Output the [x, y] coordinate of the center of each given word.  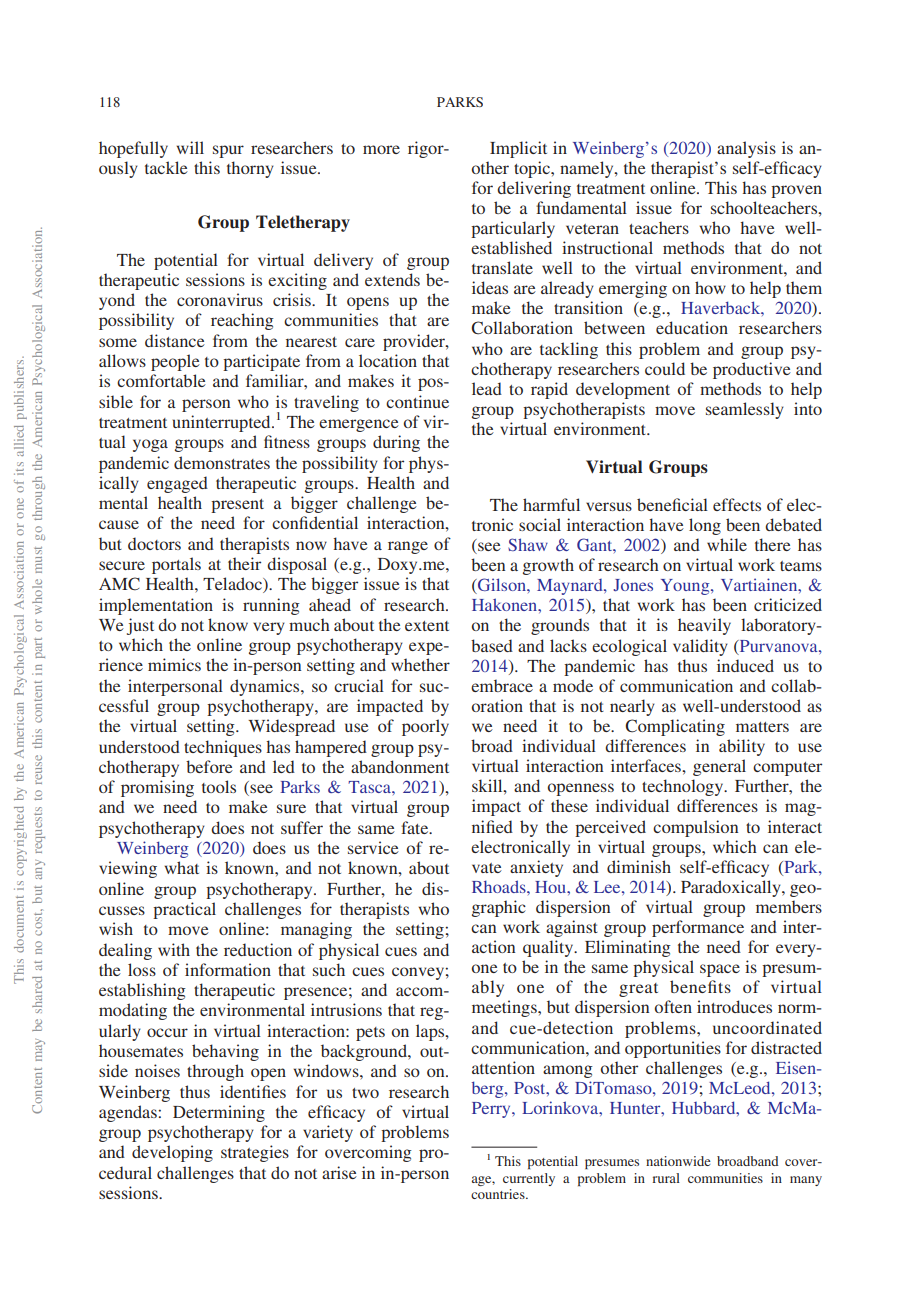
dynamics [266, 687]
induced [745, 665]
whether [420, 664]
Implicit [518, 149]
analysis [746, 149]
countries [499, 1194]
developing [172, 1153]
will [190, 147]
